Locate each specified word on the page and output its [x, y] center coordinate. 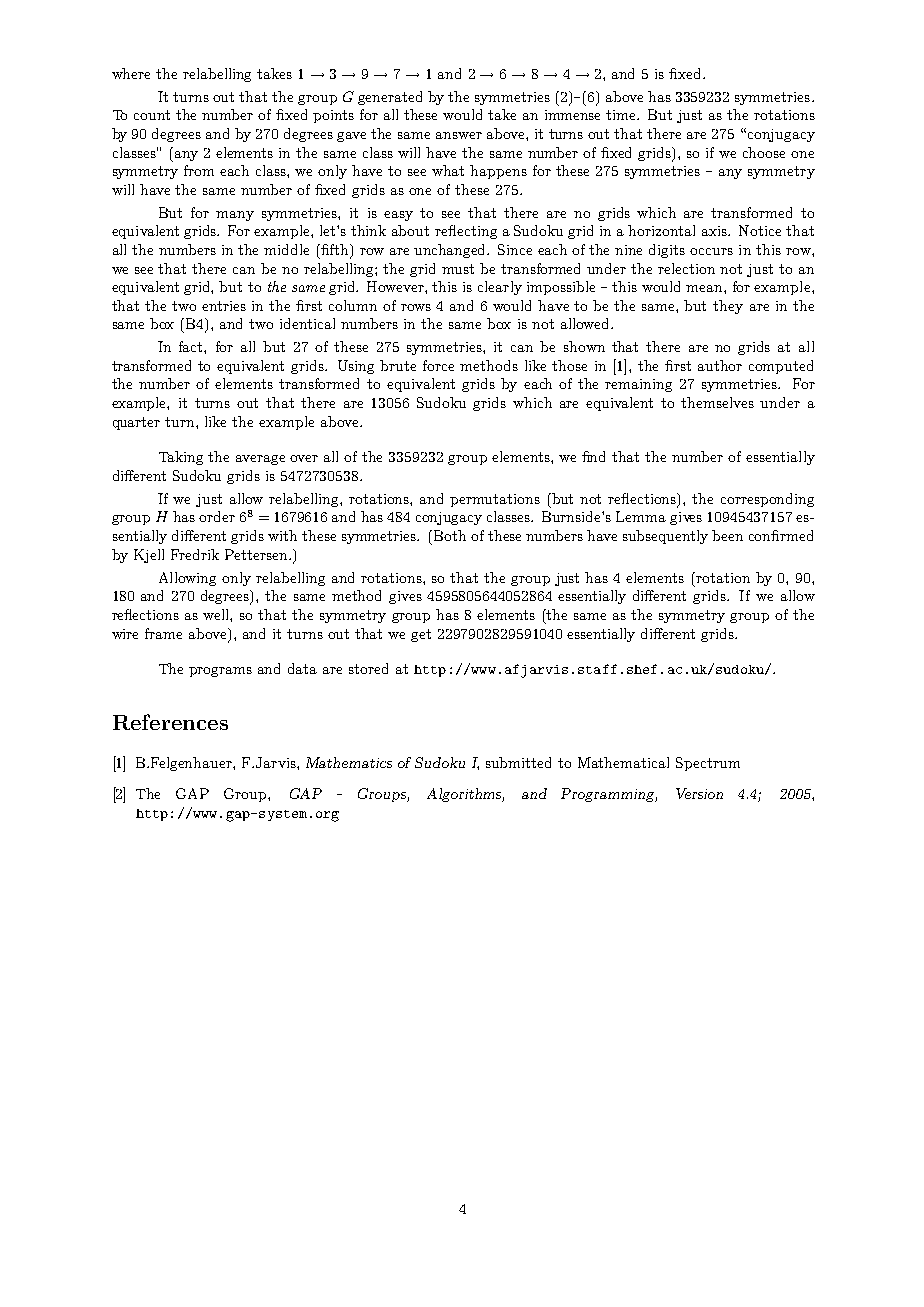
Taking [181, 458]
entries [224, 306]
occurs [711, 251]
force [438, 365]
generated [390, 98]
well [217, 615]
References [170, 722]
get [421, 635]
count [152, 115]
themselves [717, 402]
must [458, 269]
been [727, 535]
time [622, 115]
